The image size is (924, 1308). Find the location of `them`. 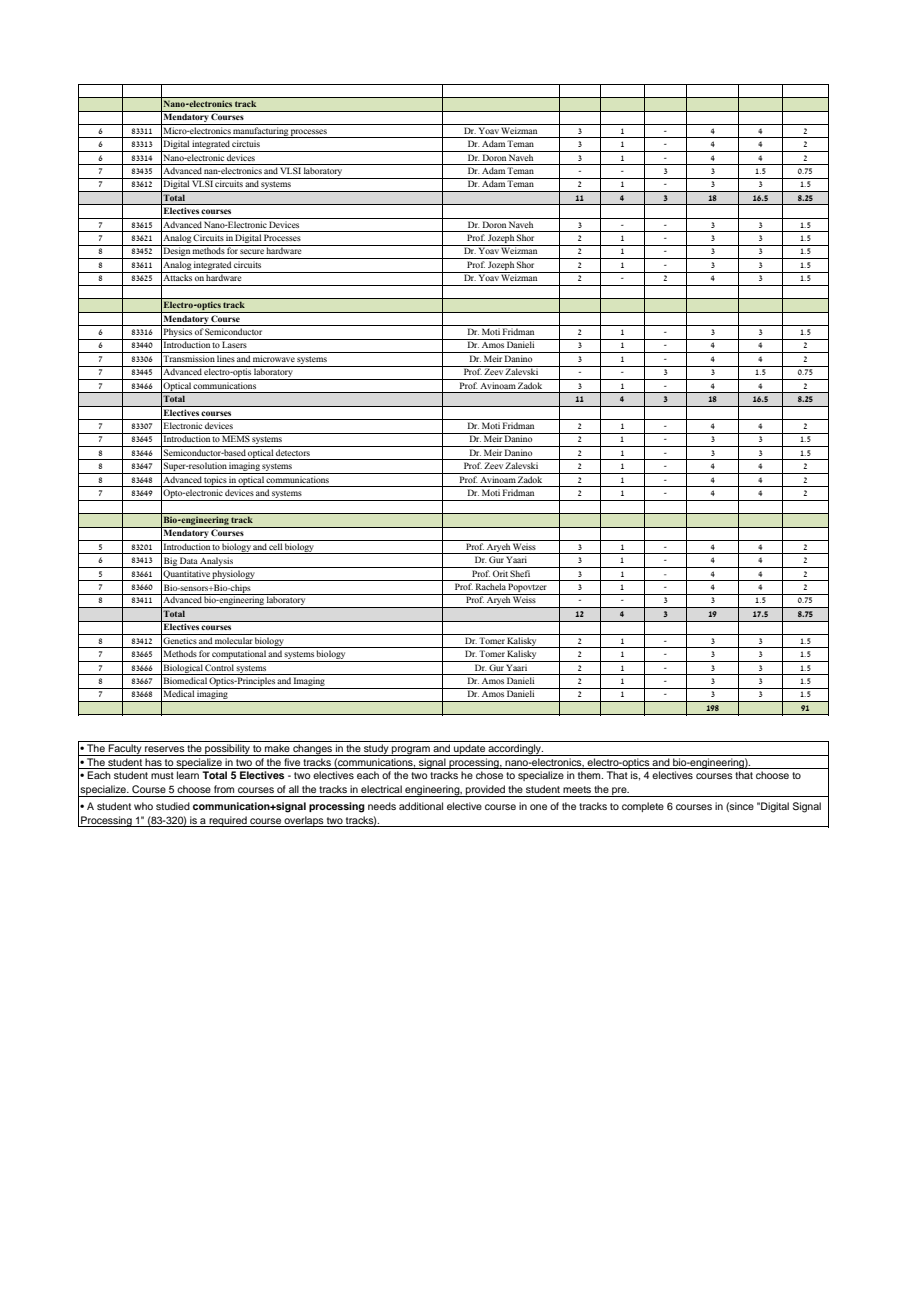

them is located at coordinates (590, 775).
